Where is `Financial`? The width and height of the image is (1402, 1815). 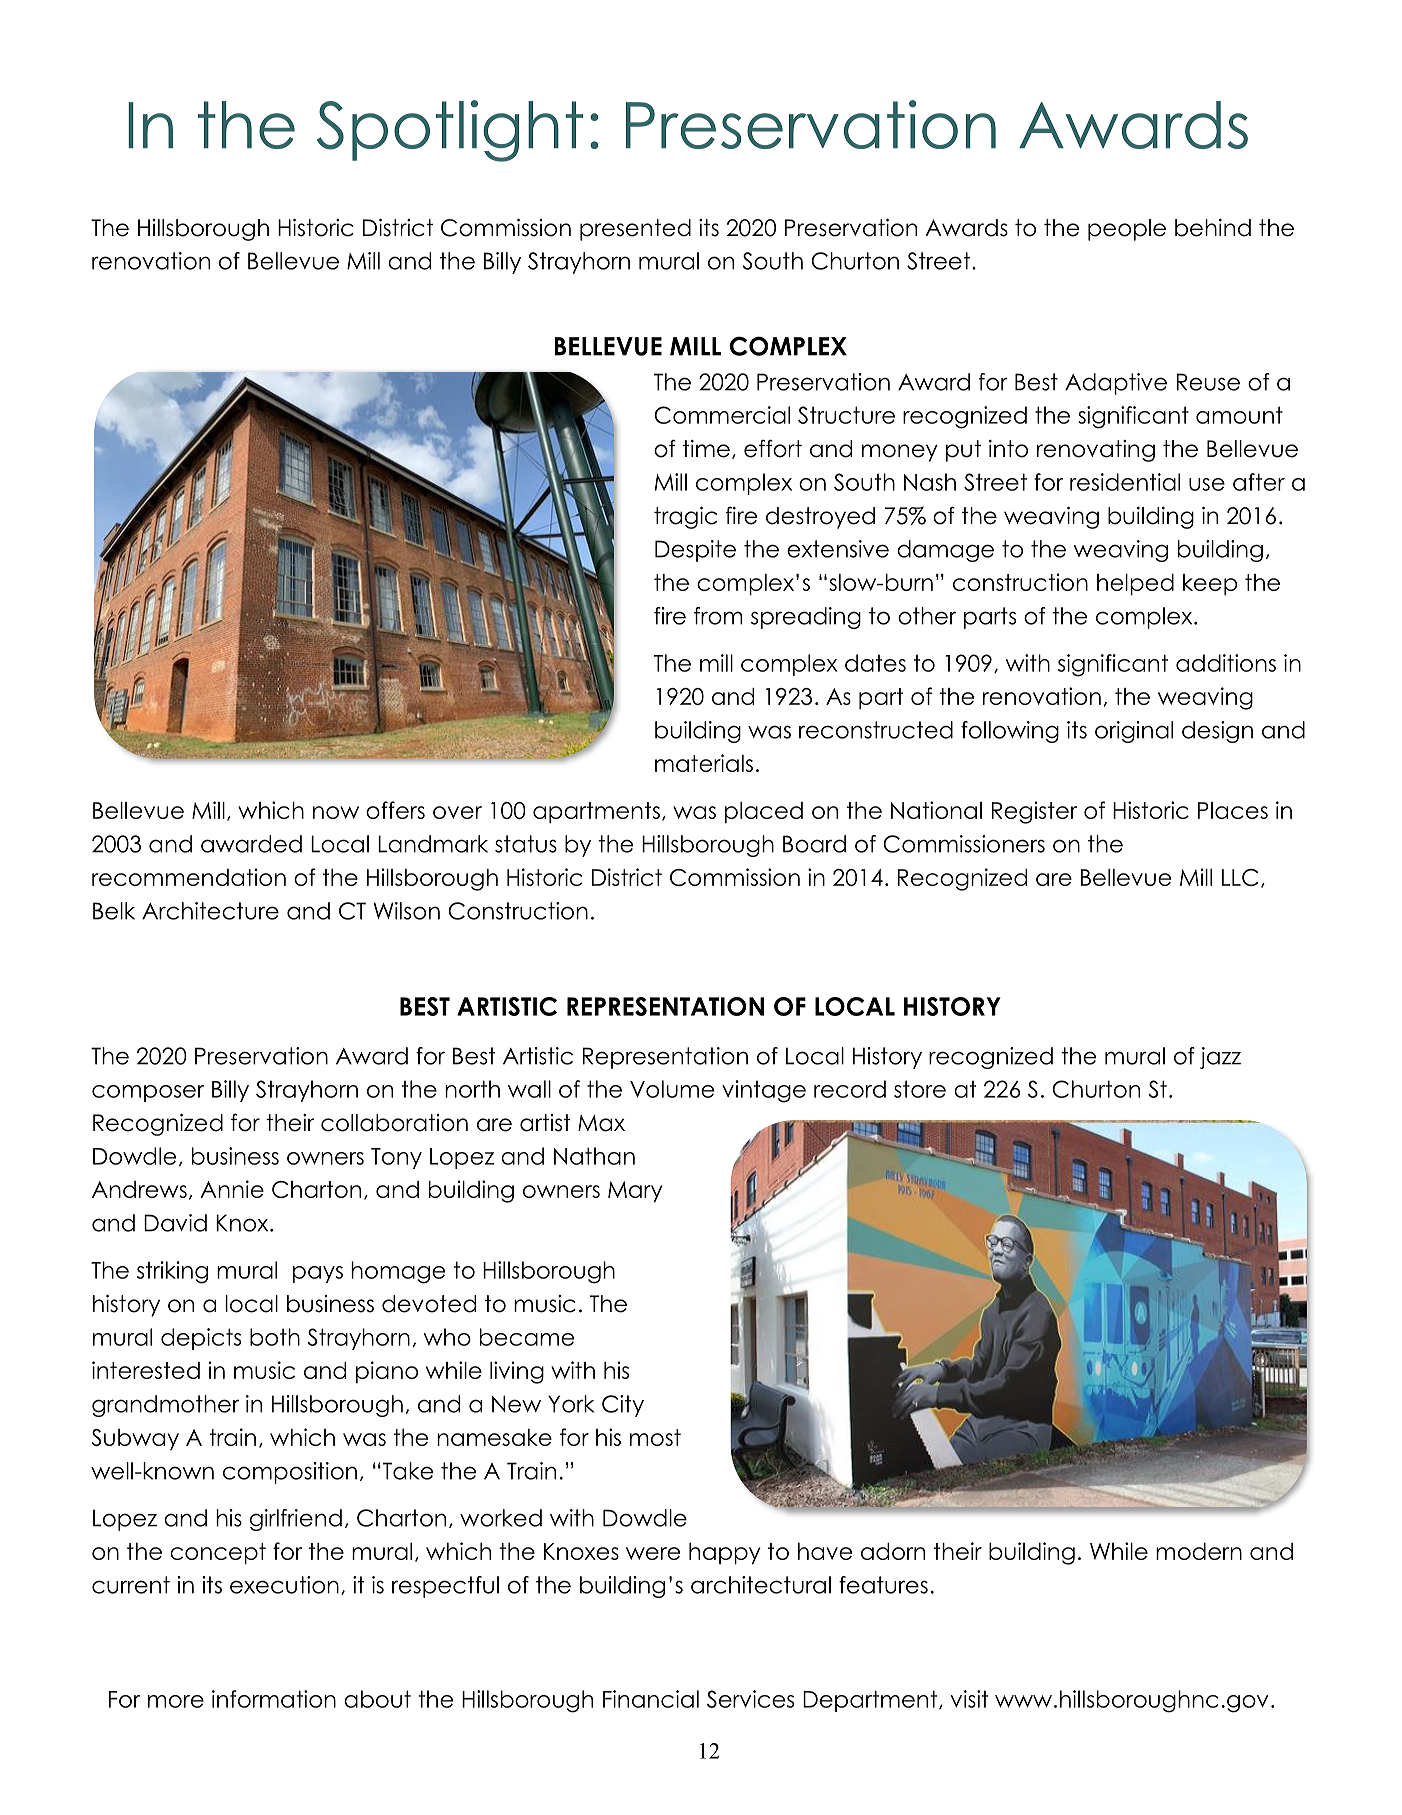 Financial is located at coordinates (651, 1699).
